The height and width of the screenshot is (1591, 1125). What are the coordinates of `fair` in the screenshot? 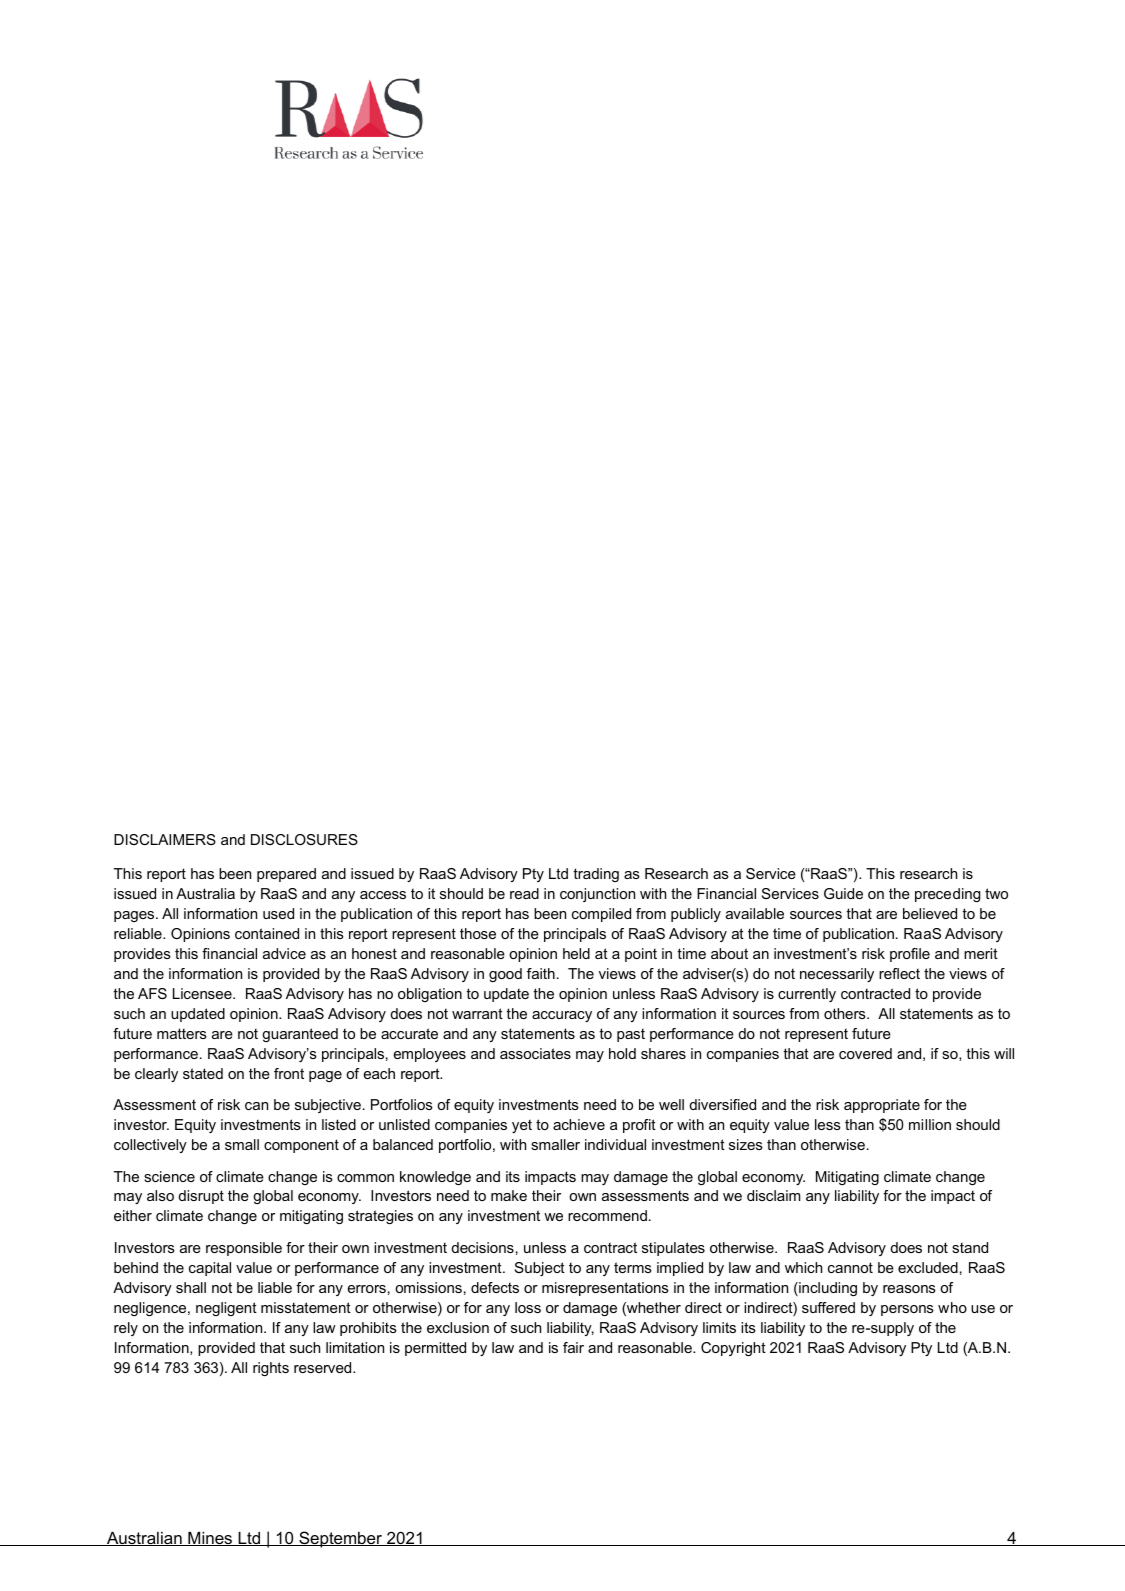 It's located at (573, 1347).
